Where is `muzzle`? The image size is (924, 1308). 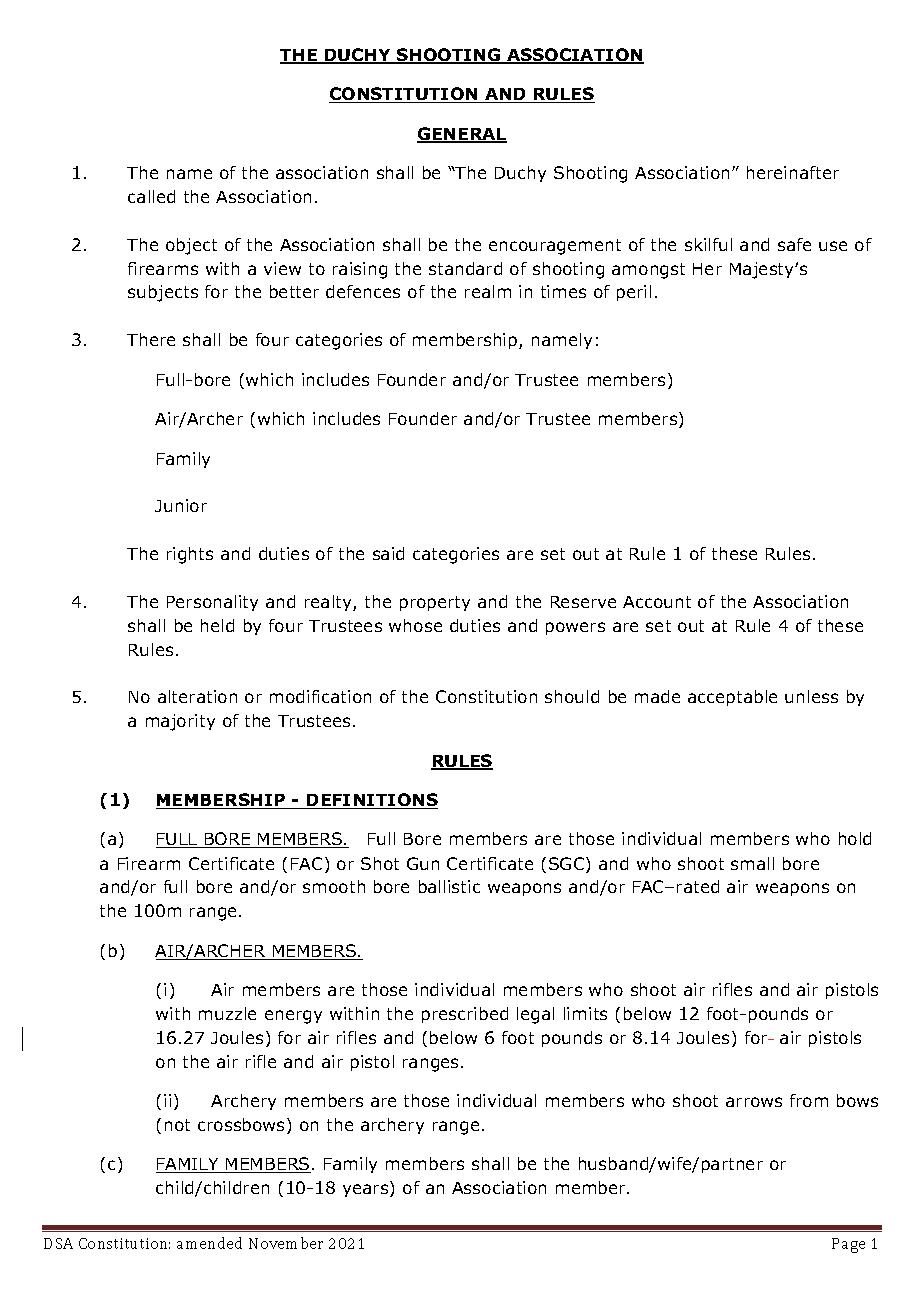
muzzle is located at coordinates (227, 1013).
